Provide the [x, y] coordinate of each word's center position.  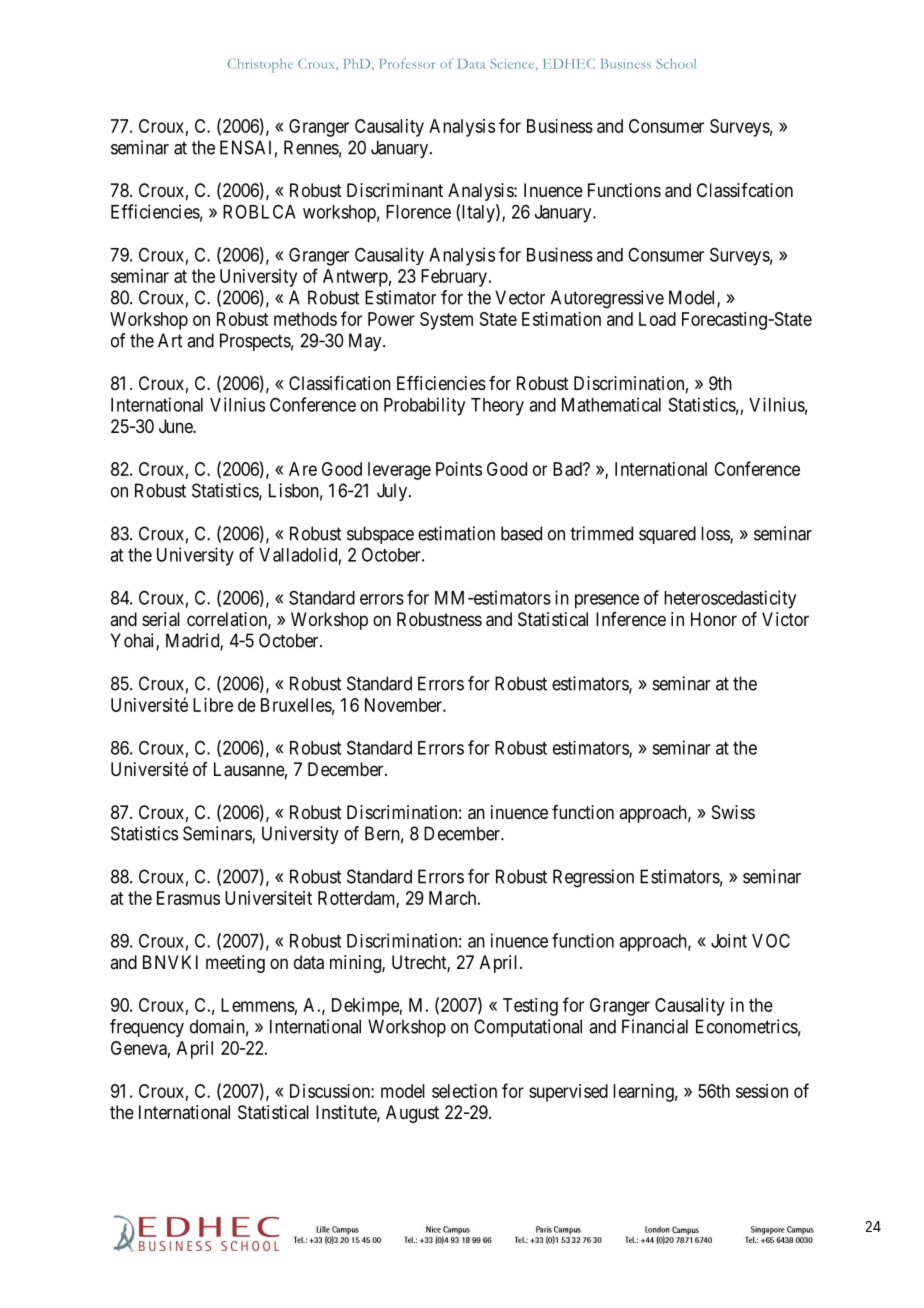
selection [464, 1091]
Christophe [260, 65]
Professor [407, 63]
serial [161, 619]
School [676, 63]
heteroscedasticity [730, 599]
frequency [147, 1028]
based [521, 533]
